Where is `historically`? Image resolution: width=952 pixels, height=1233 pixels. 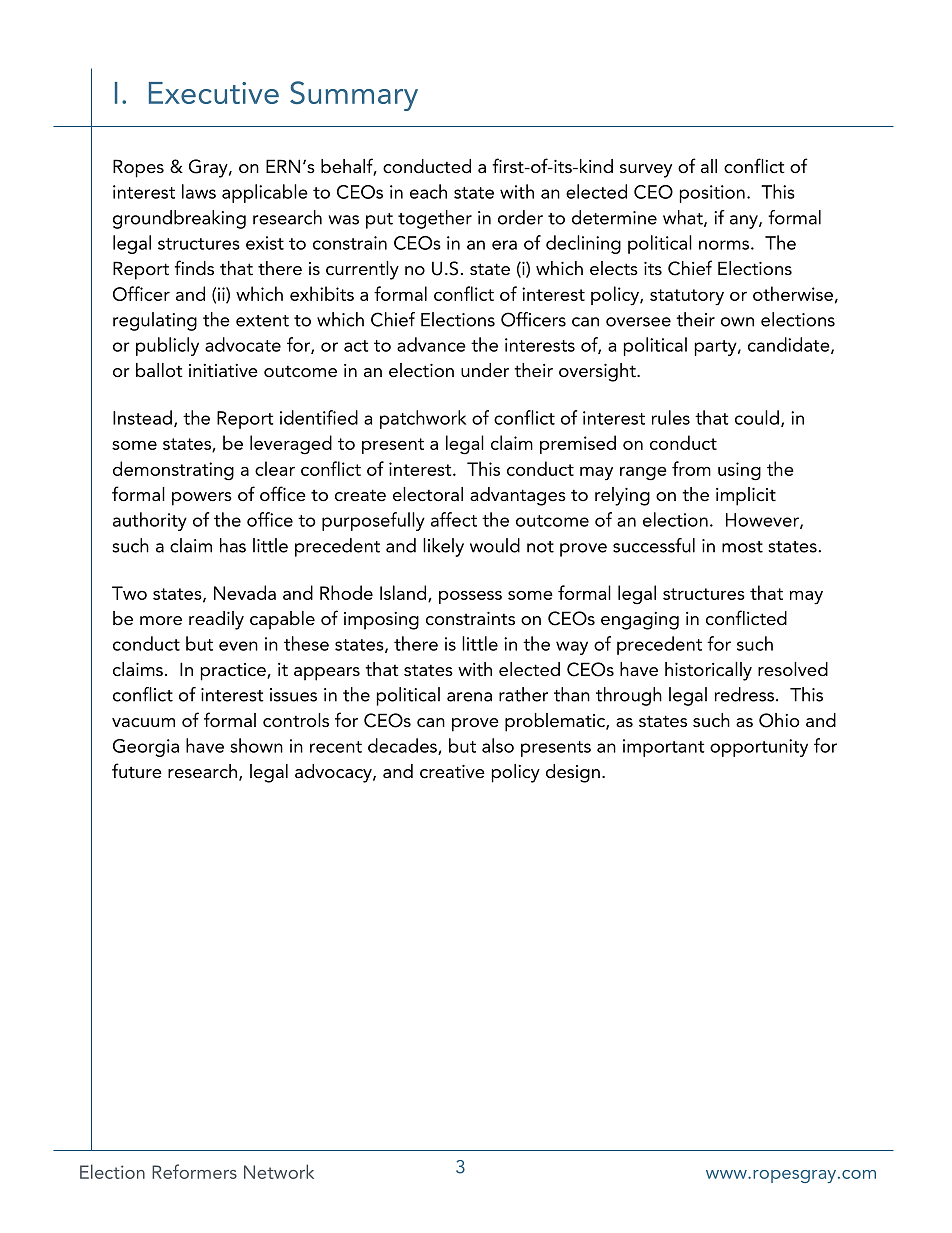 historically is located at coordinates (708, 671).
